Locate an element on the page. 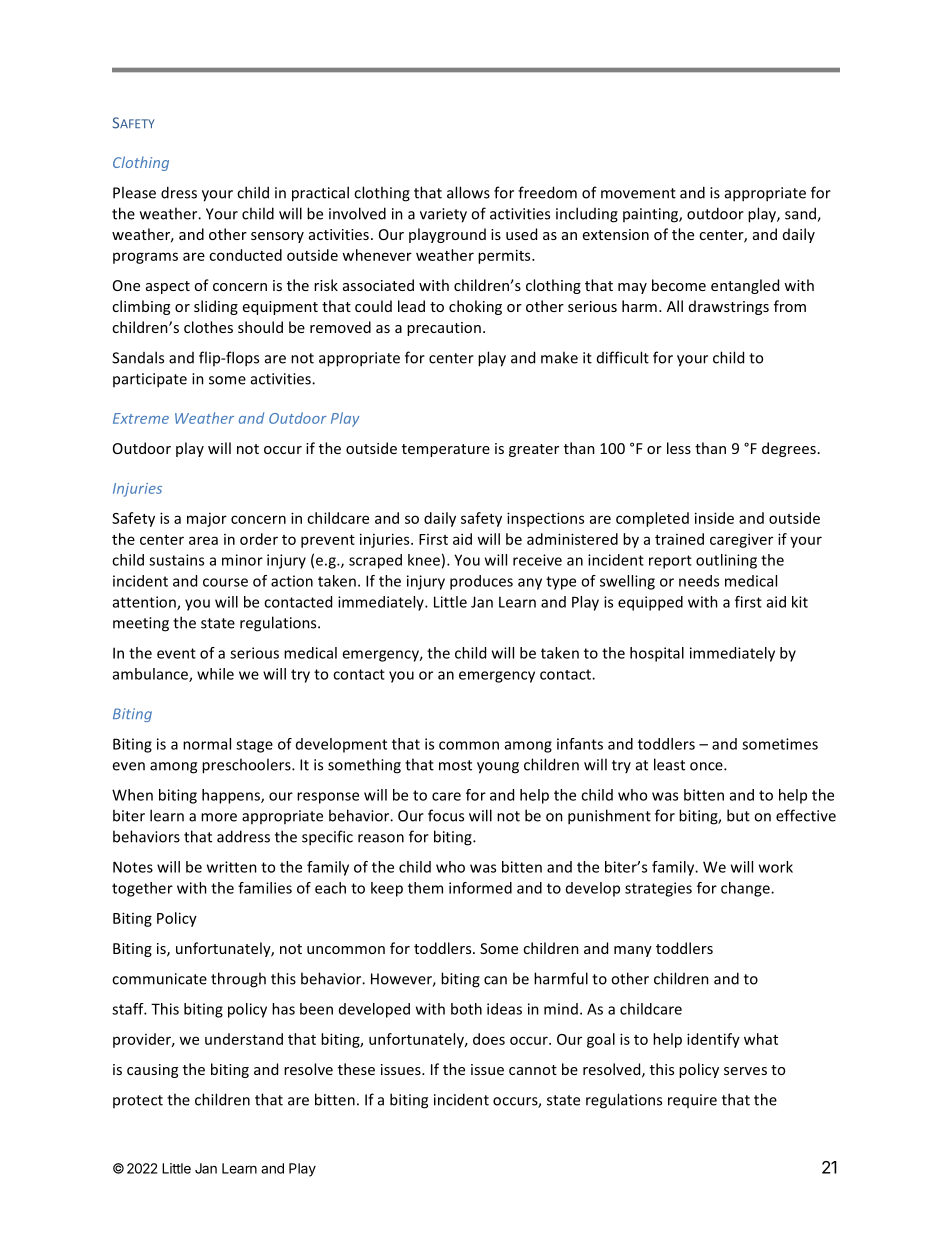  conducted is located at coordinates (245, 255).
